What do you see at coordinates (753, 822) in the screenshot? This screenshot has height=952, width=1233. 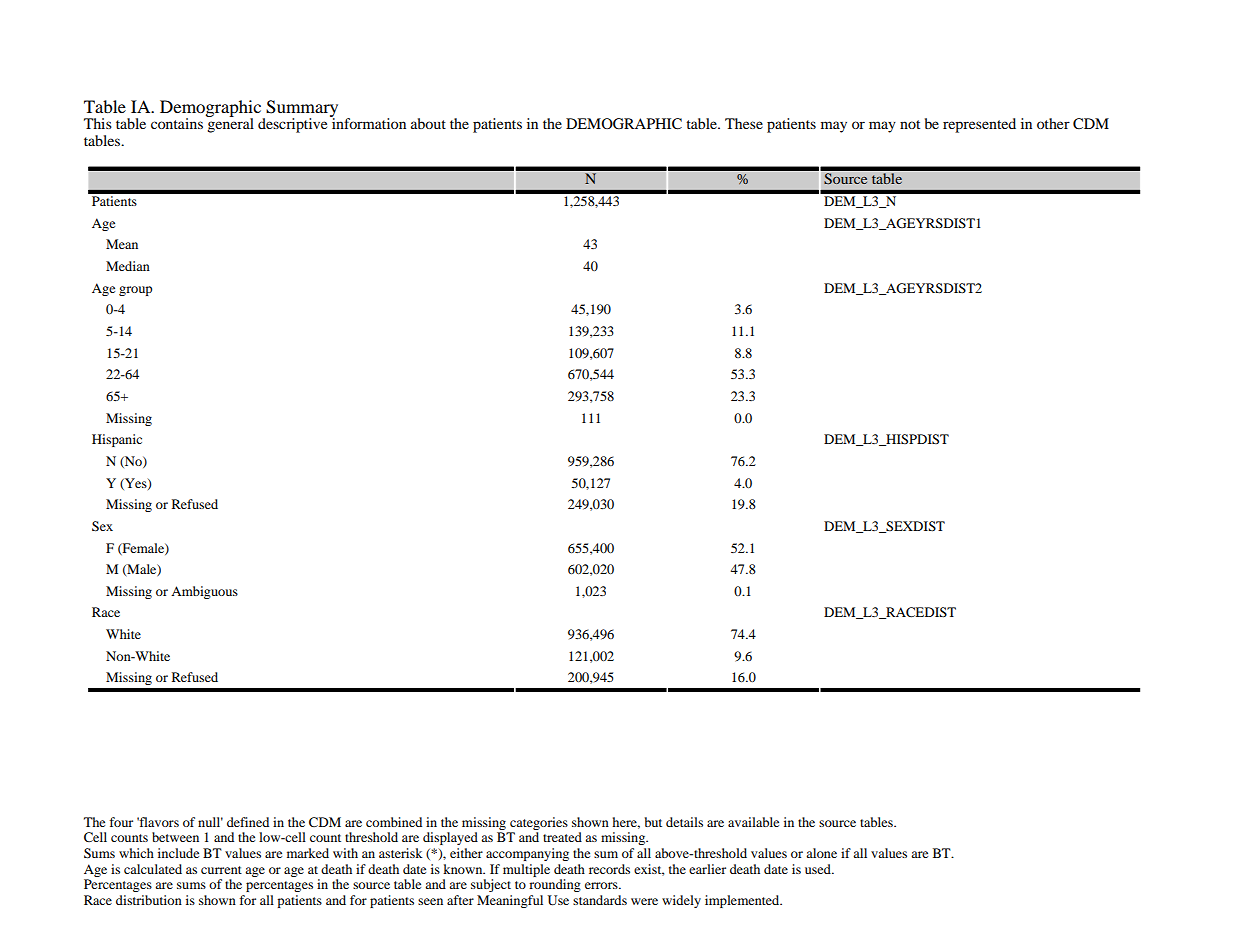 I see `available` at bounding box center [753, 822].
